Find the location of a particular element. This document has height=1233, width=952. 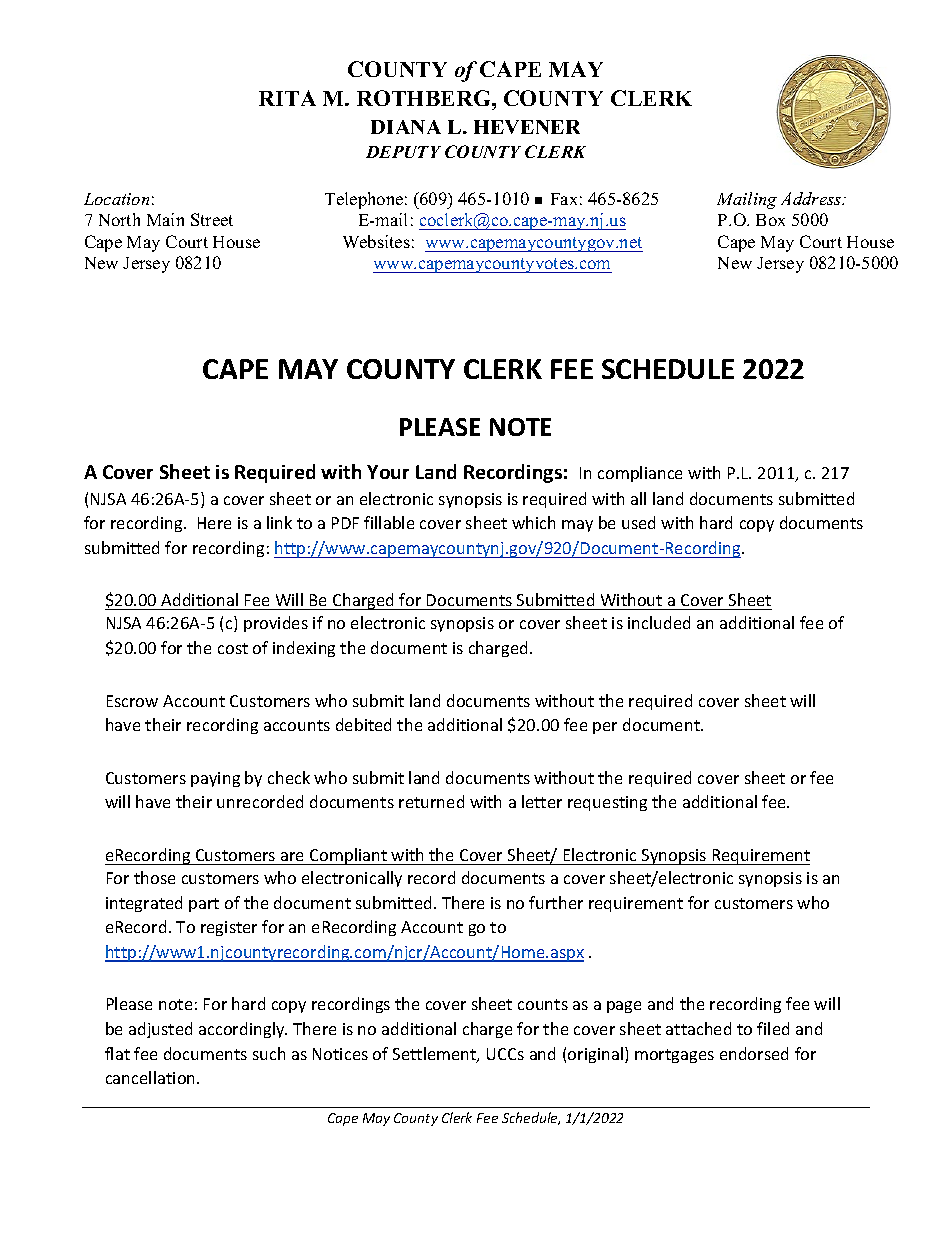

paying is located at coordinates (215, 779).
